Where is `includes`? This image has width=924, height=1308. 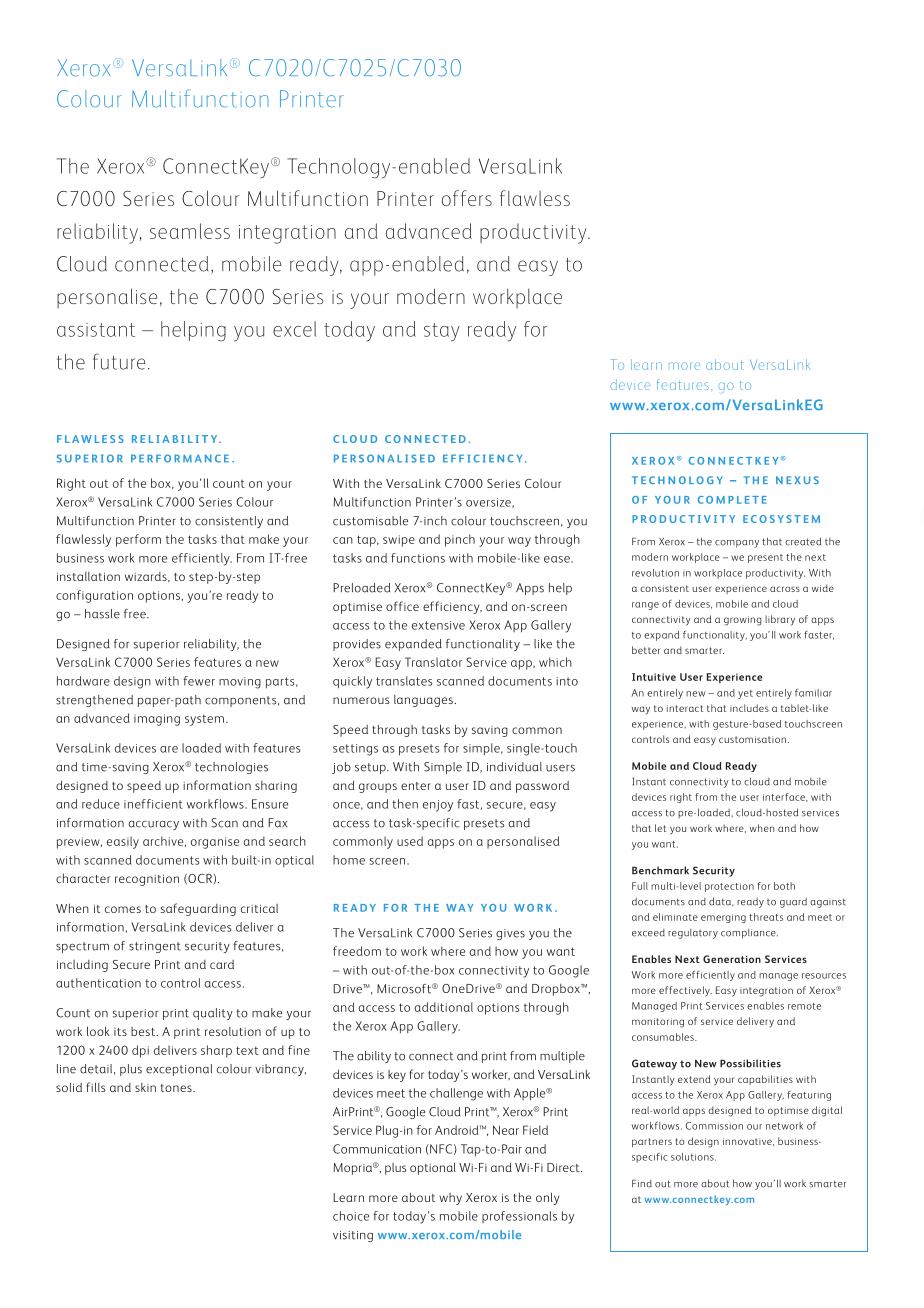 includes is located at coordinates (749, 708).
